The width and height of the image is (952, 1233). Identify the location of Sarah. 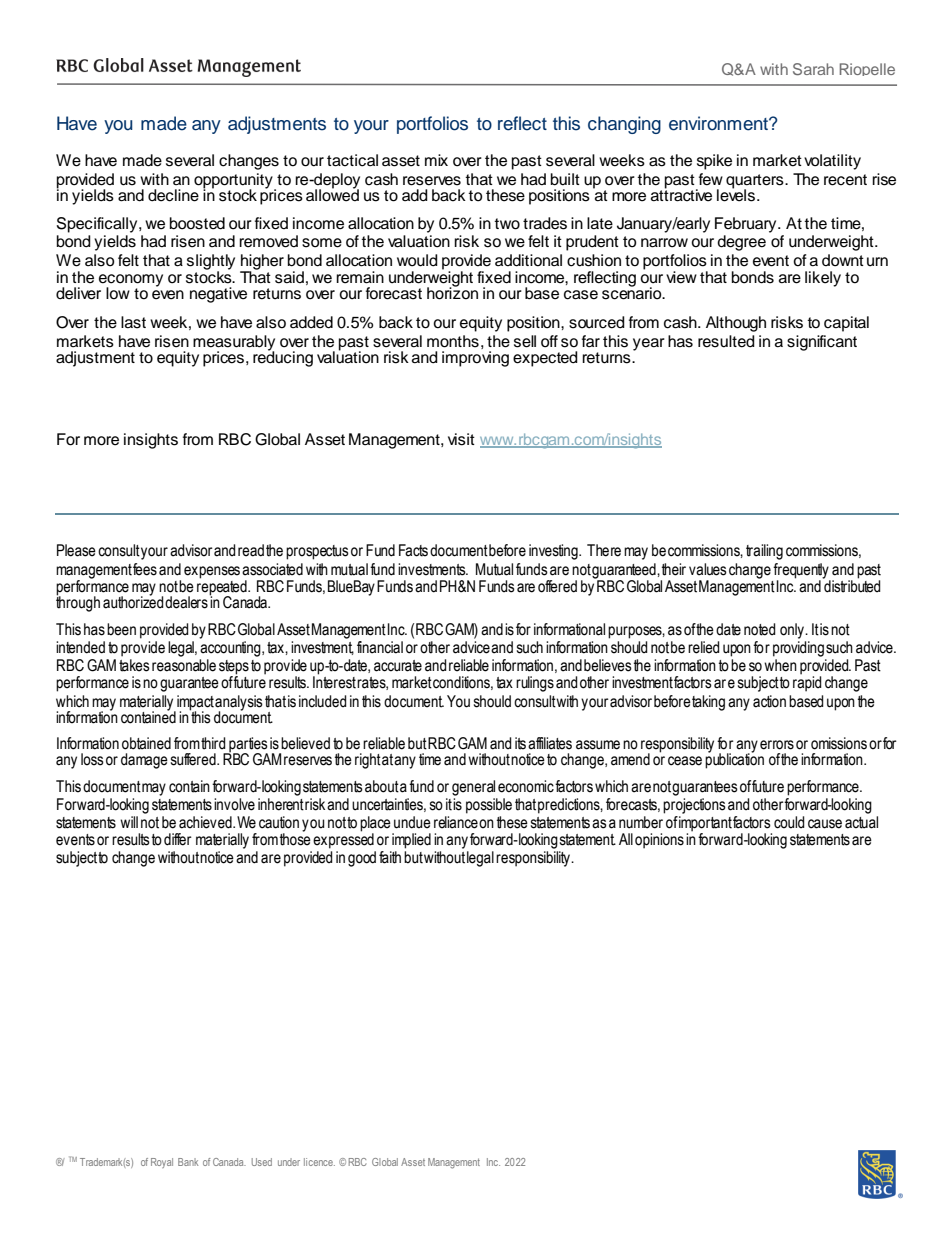
(813, 69).
